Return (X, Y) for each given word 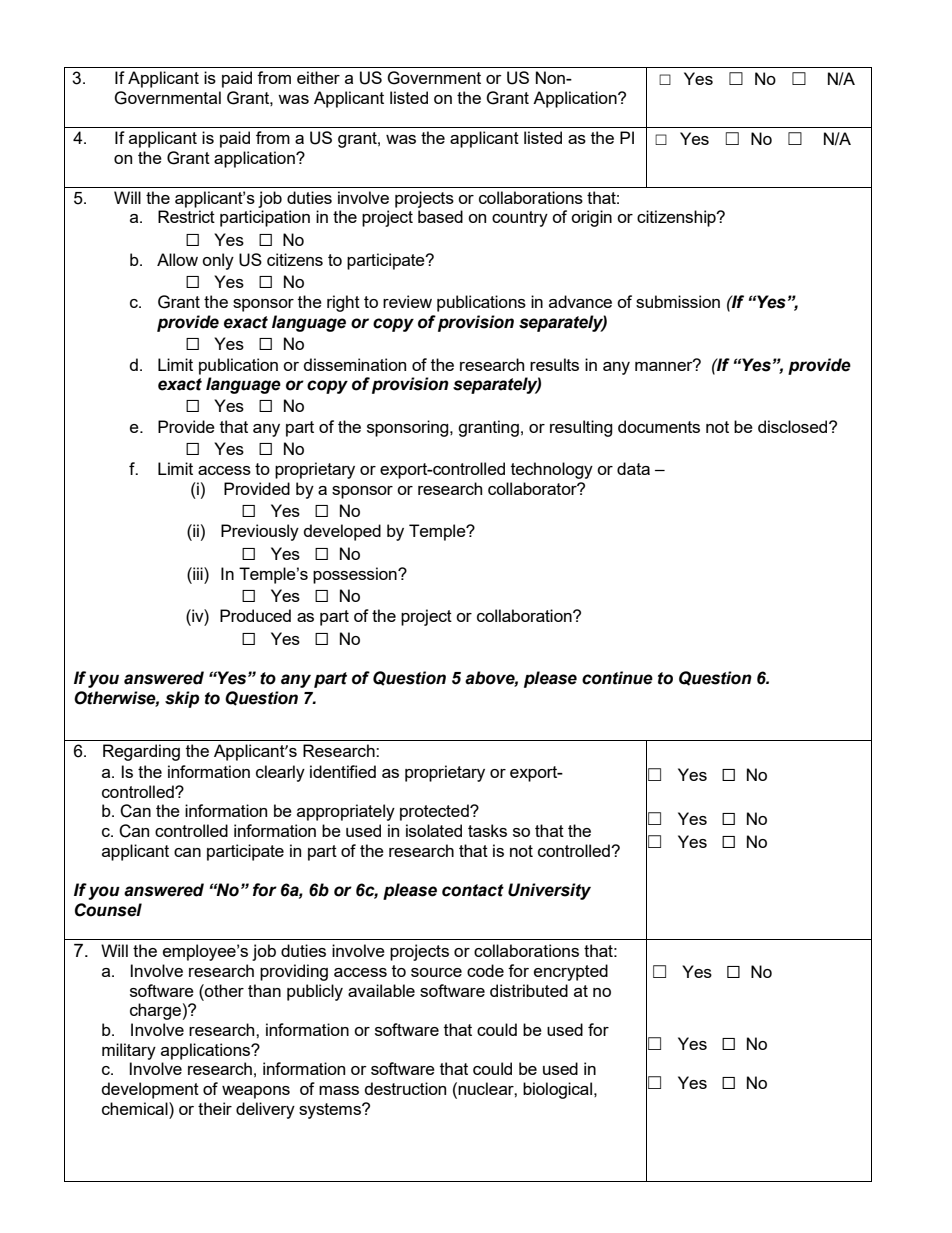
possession (356, 575)
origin (591, 218)
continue (617, 678)
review (407, 301)
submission (678, 301)
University (549, 891)
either (318, 77)
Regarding (141, 752)
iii (198, 573)
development (150, 1090)
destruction (405, 1088)
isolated (434, 830)
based (440, 216)
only (218, 261)
